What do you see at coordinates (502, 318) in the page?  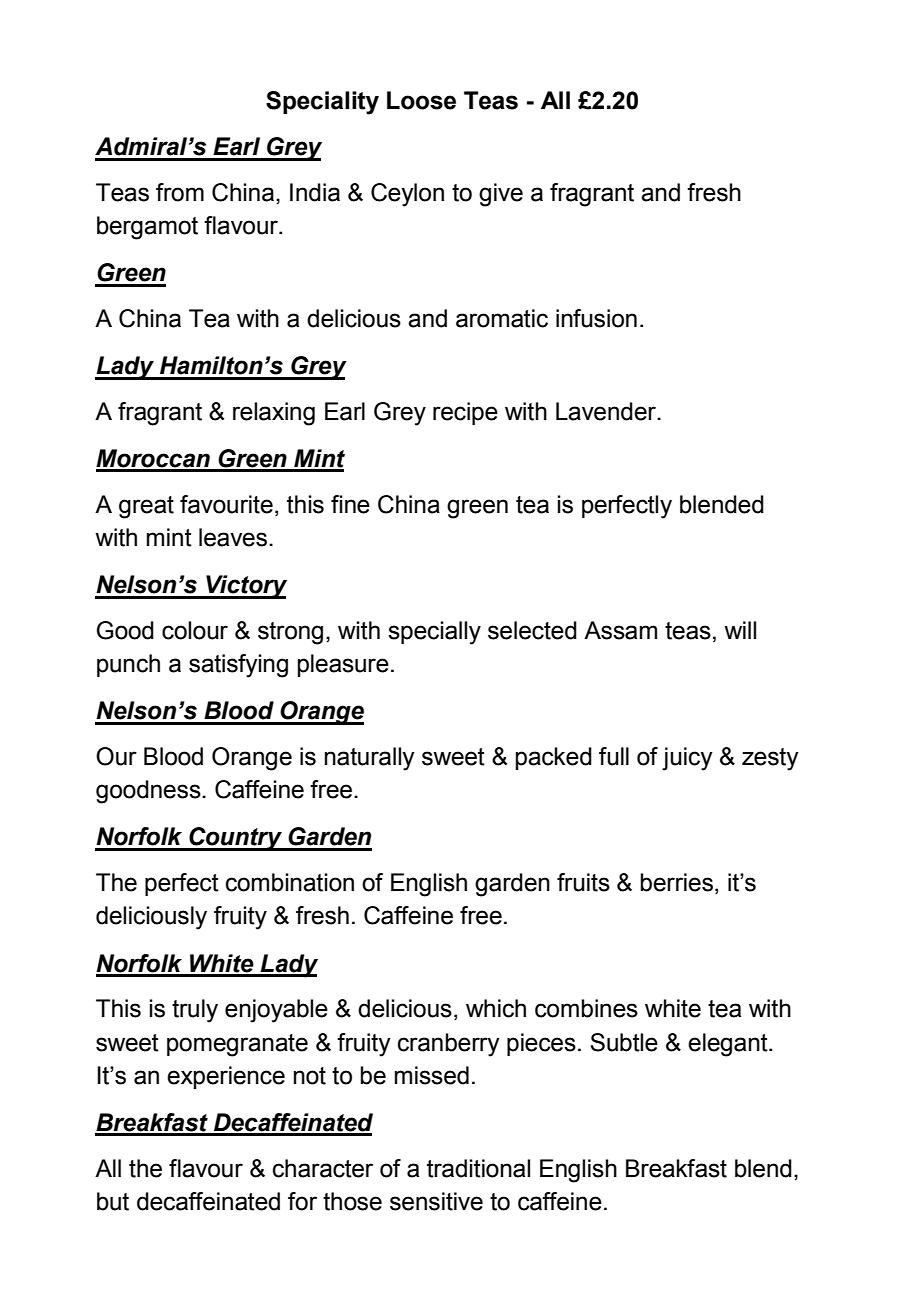 I see `aromatic` at bounding box center [502, 318].
